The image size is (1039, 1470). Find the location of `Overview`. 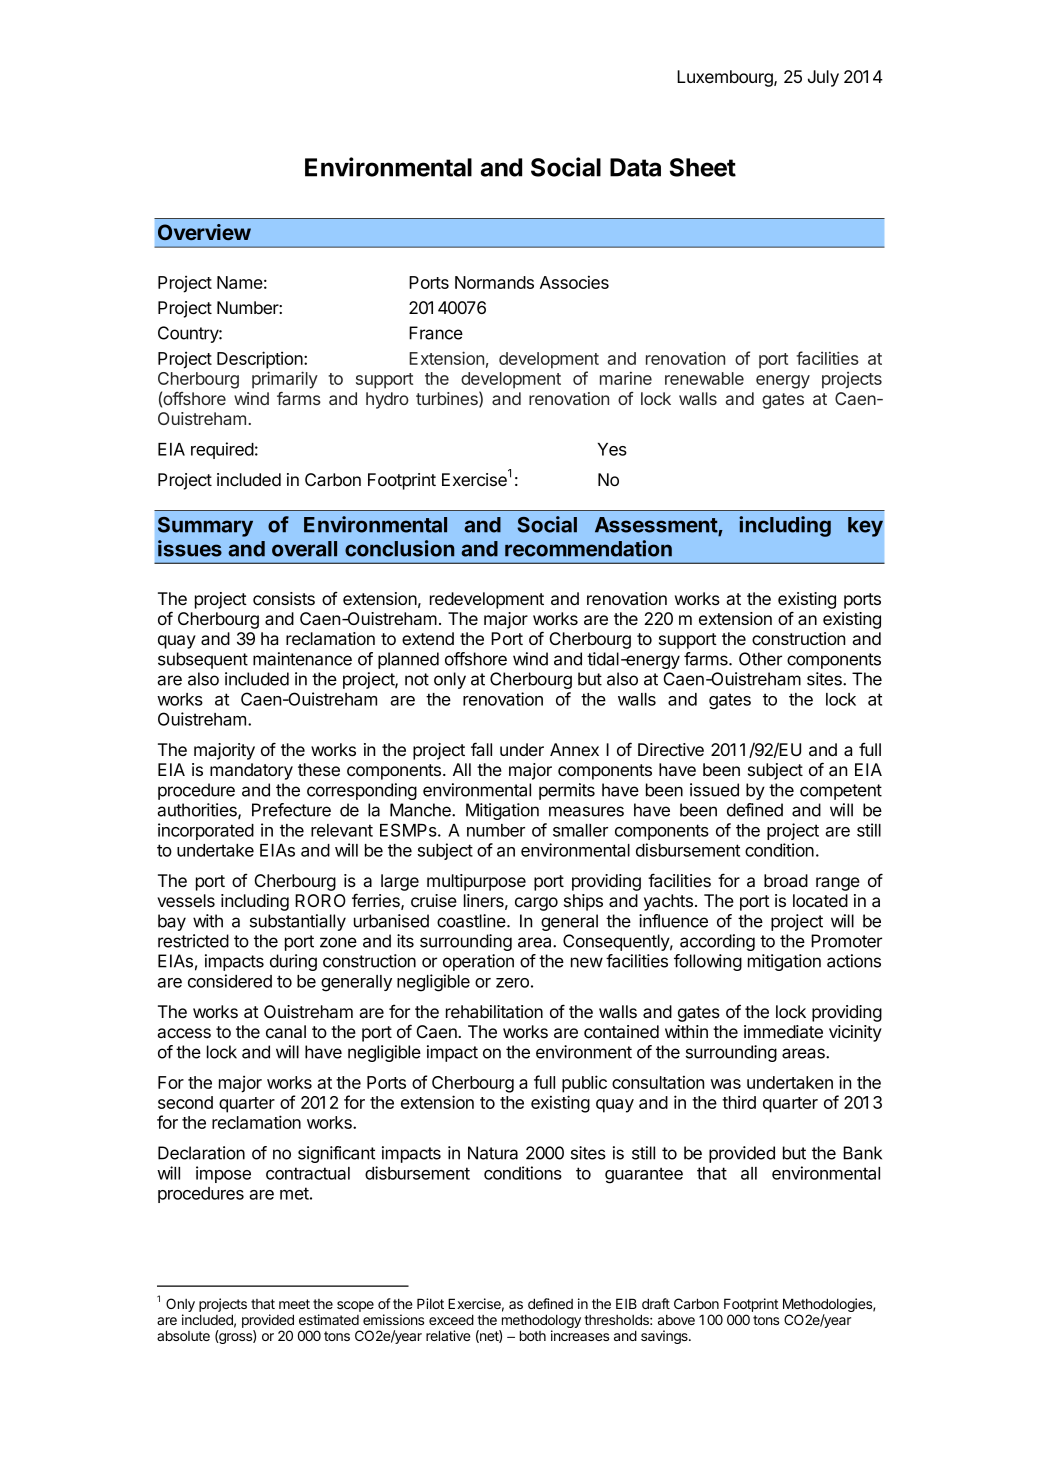

Overview is located at coordinates (204, 232).
